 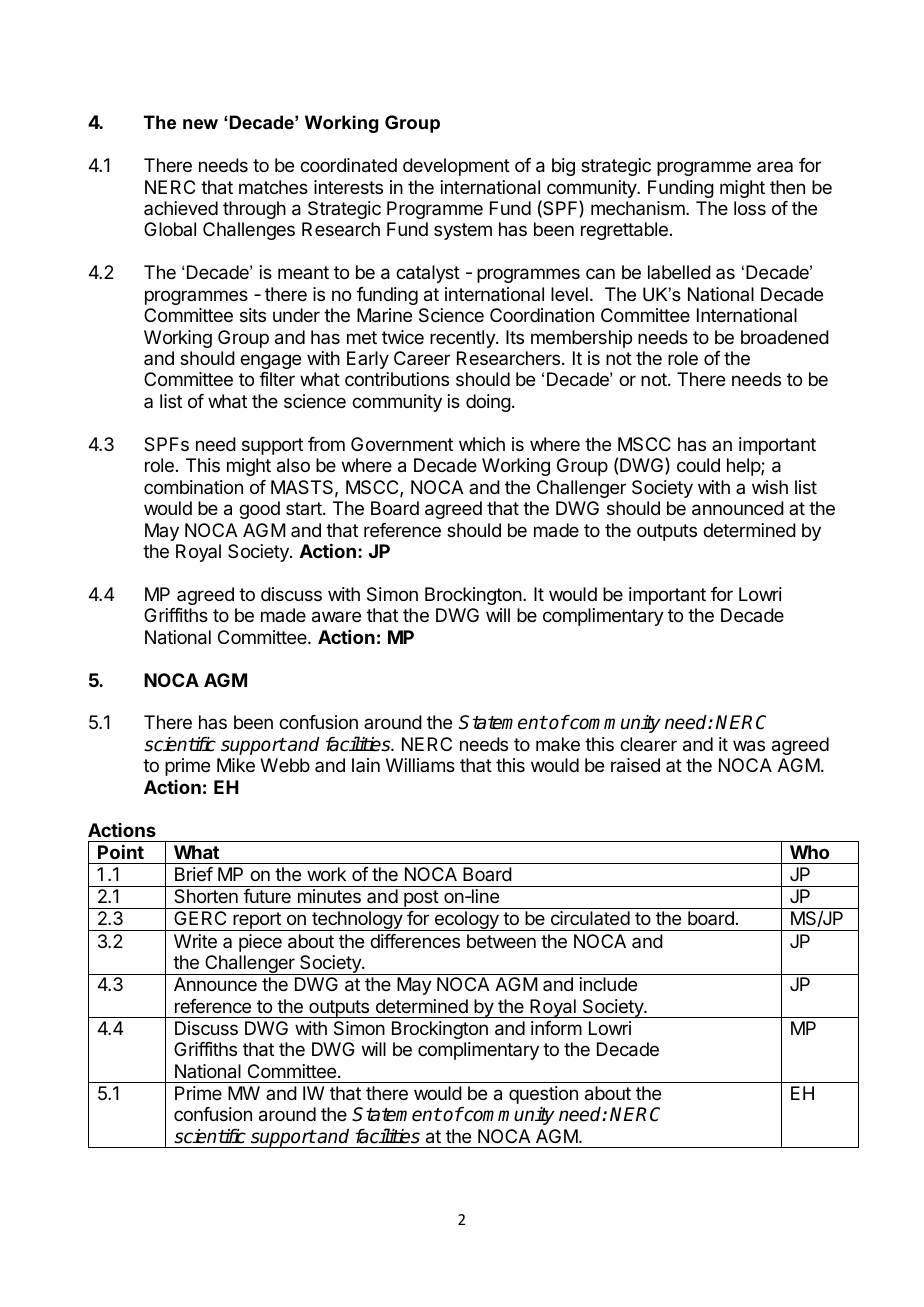 I want to click on wish, so click(x=770, y=487).
